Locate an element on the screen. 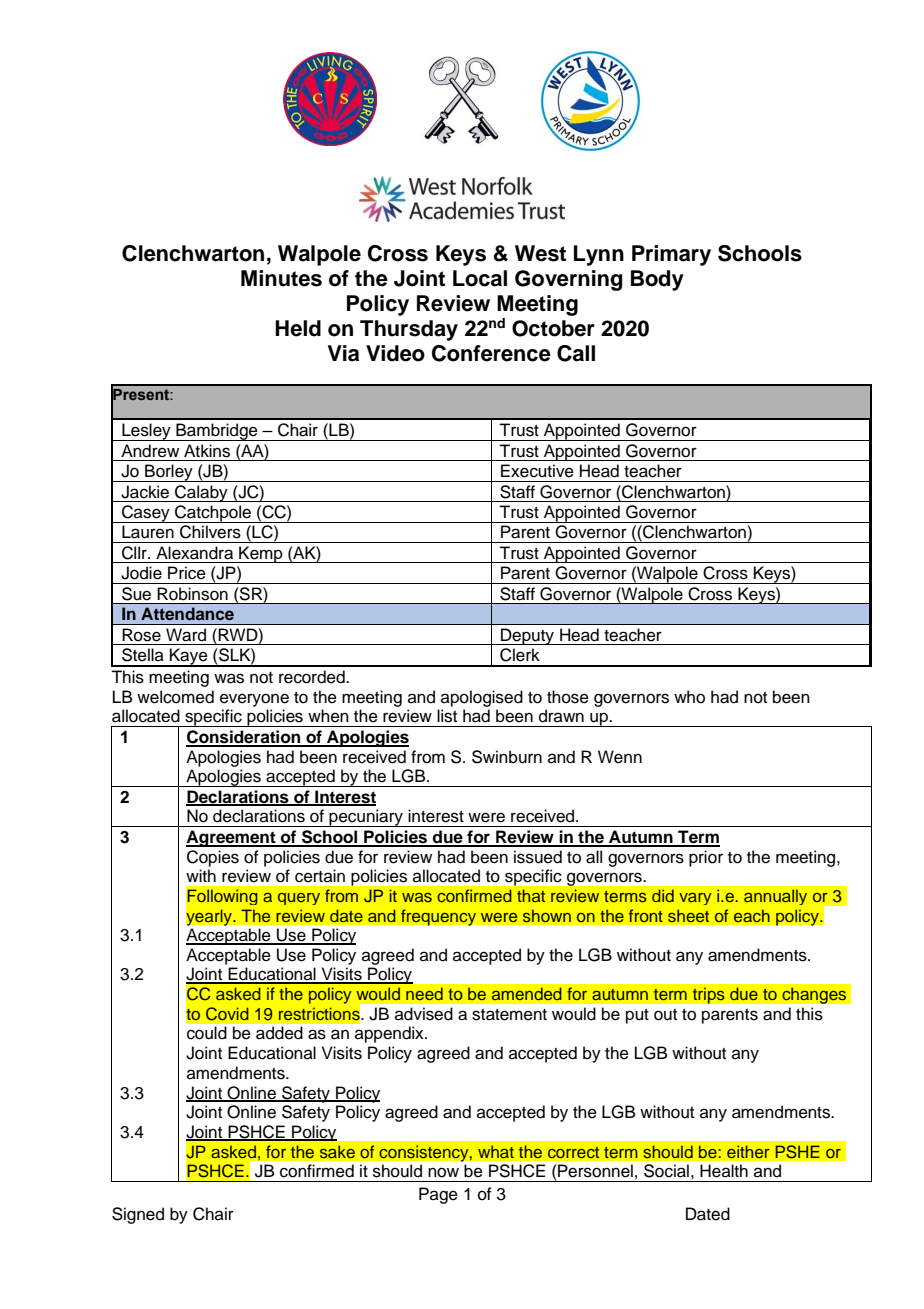 The width and height of the screenshot is (924, 1309). Call is located at coordinates (576, 353).
